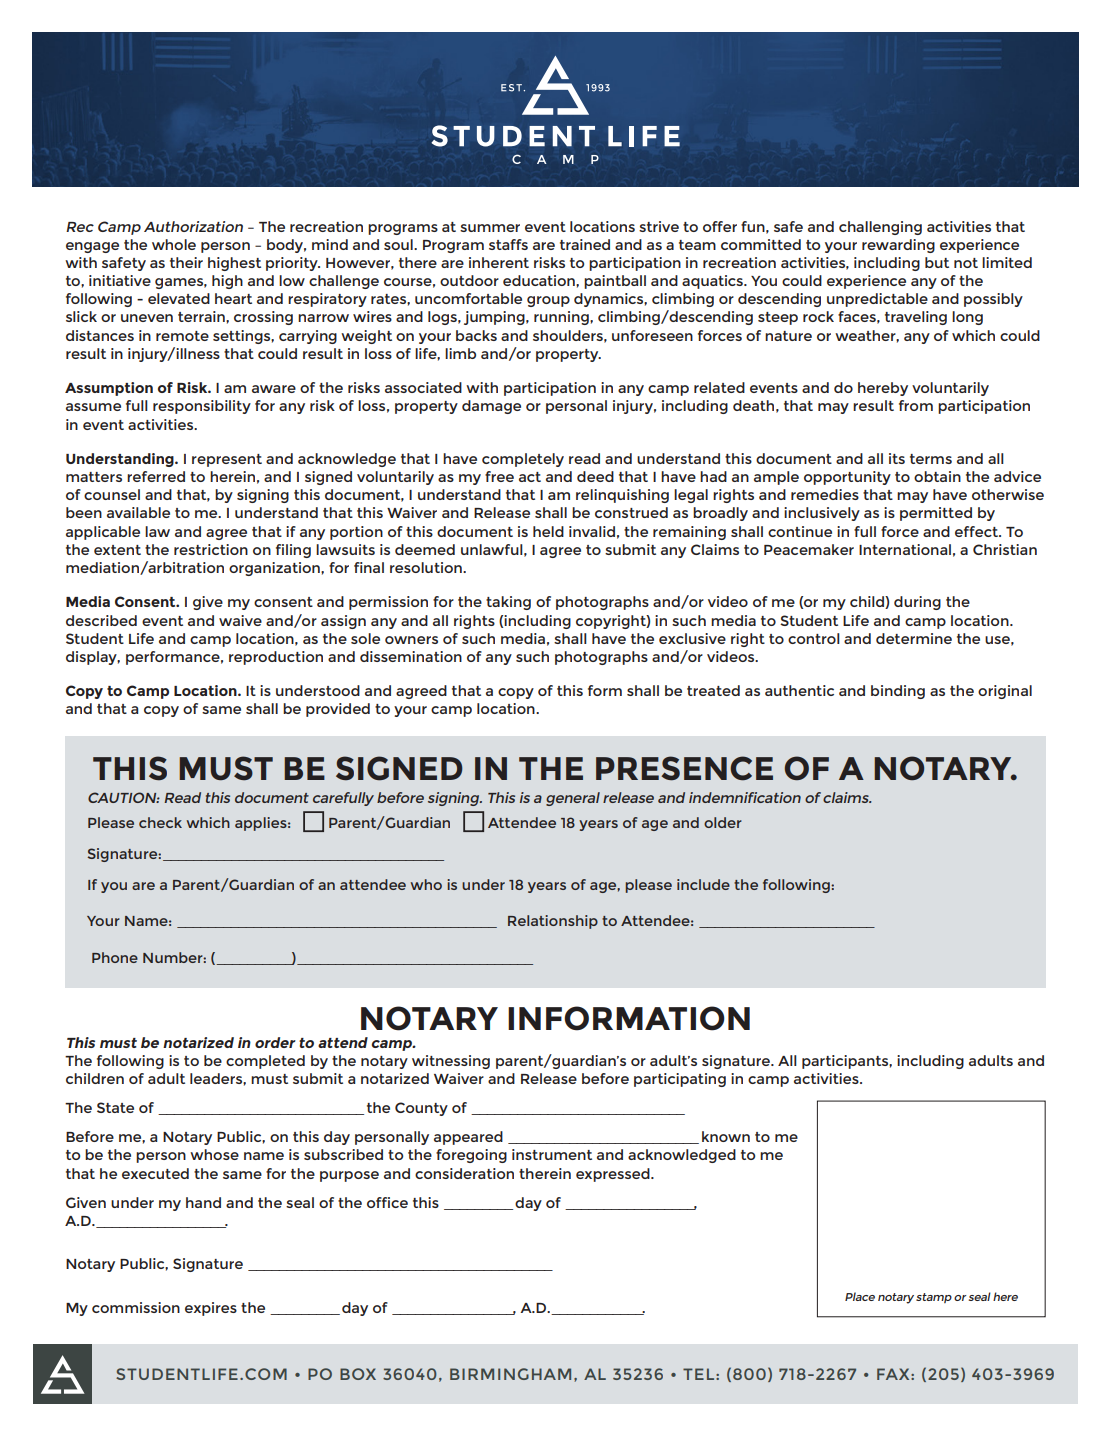 The image size is (1111, 1437). I want to click on education, so click(540, 280).
